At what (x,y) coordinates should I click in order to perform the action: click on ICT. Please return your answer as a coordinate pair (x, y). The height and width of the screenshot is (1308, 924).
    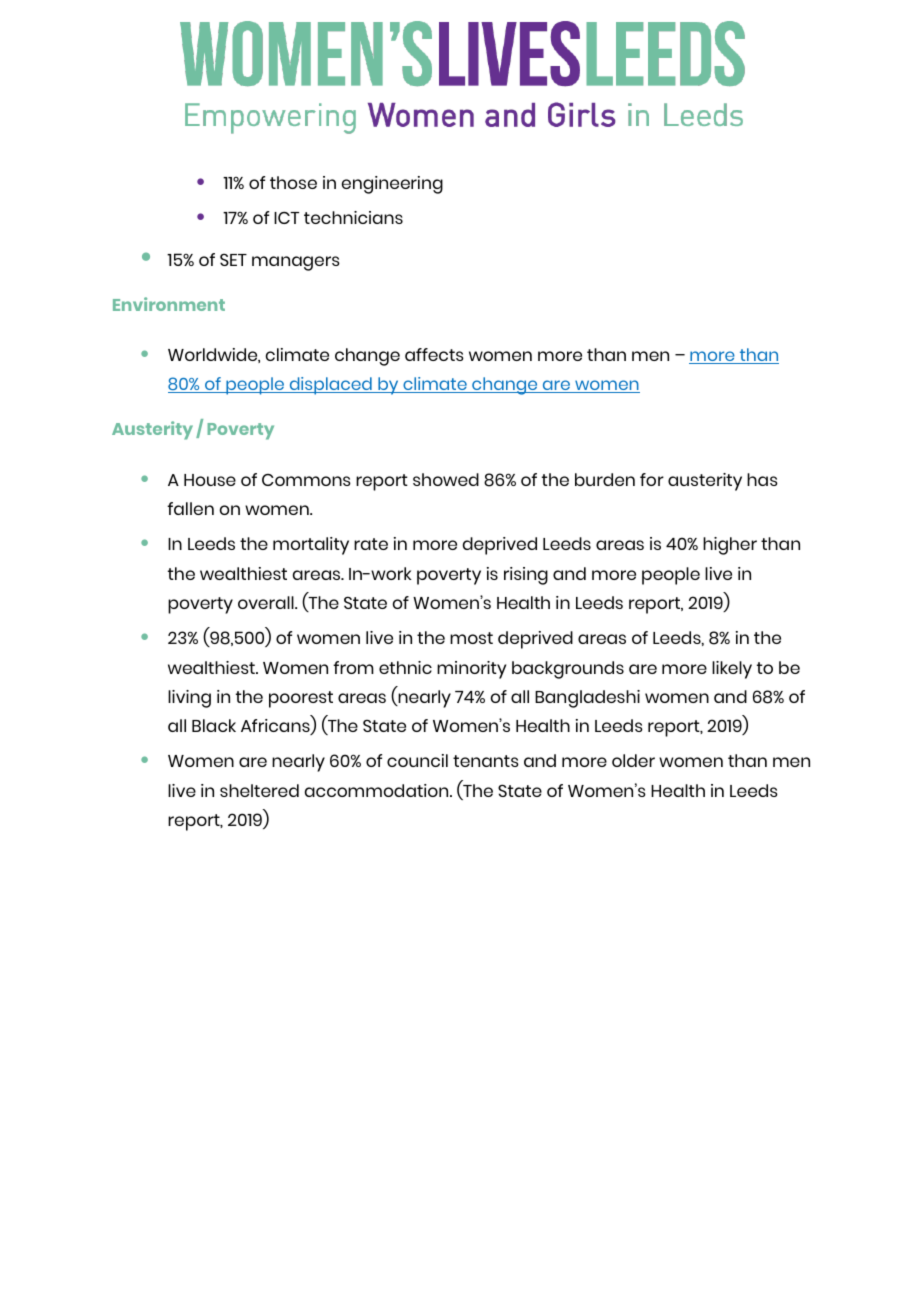
    Looking at the image, I should click on (286, 218).
